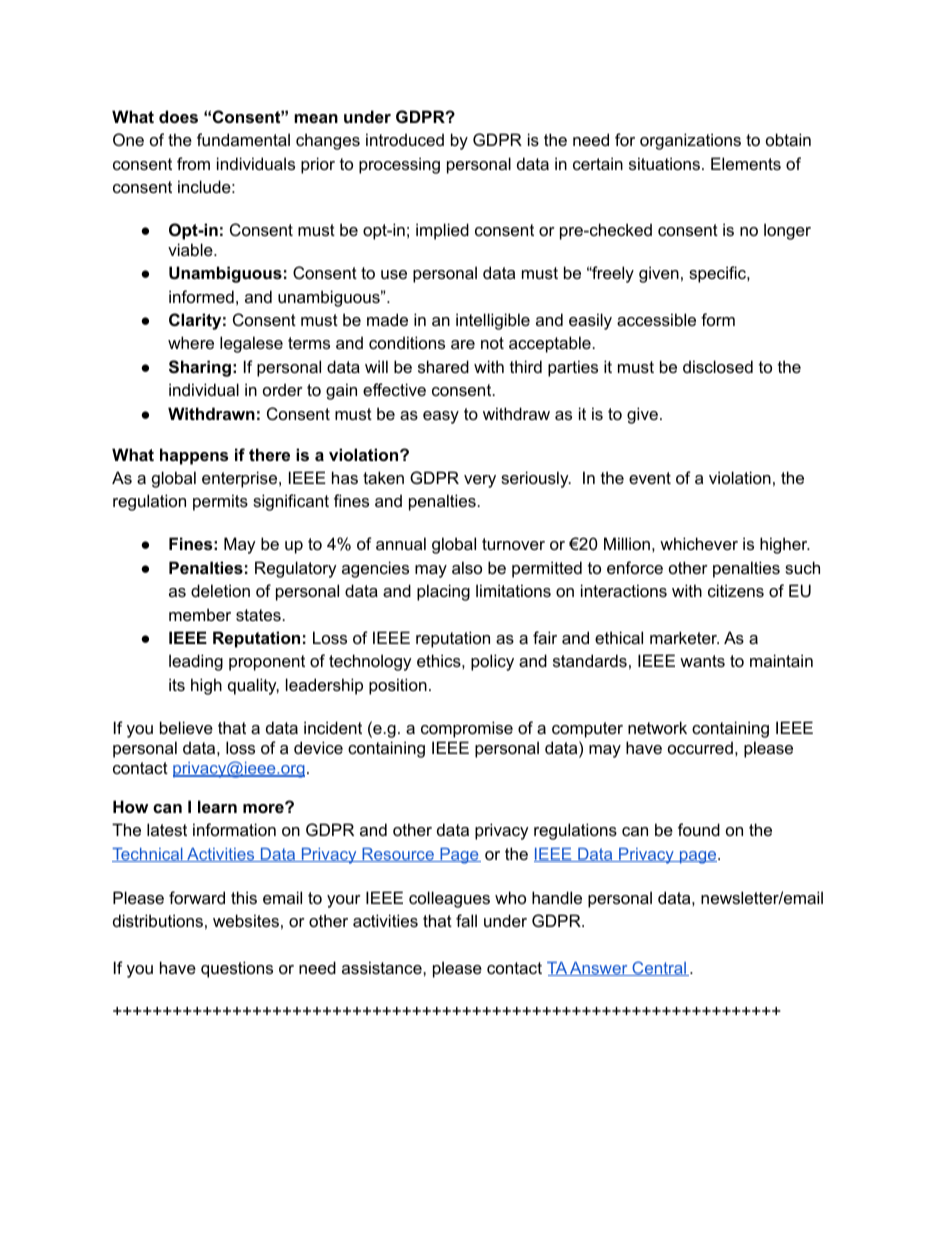 Image resolution: width=952 pixels, height=1233 pixels. I want to click on not, so click(492, 343).
